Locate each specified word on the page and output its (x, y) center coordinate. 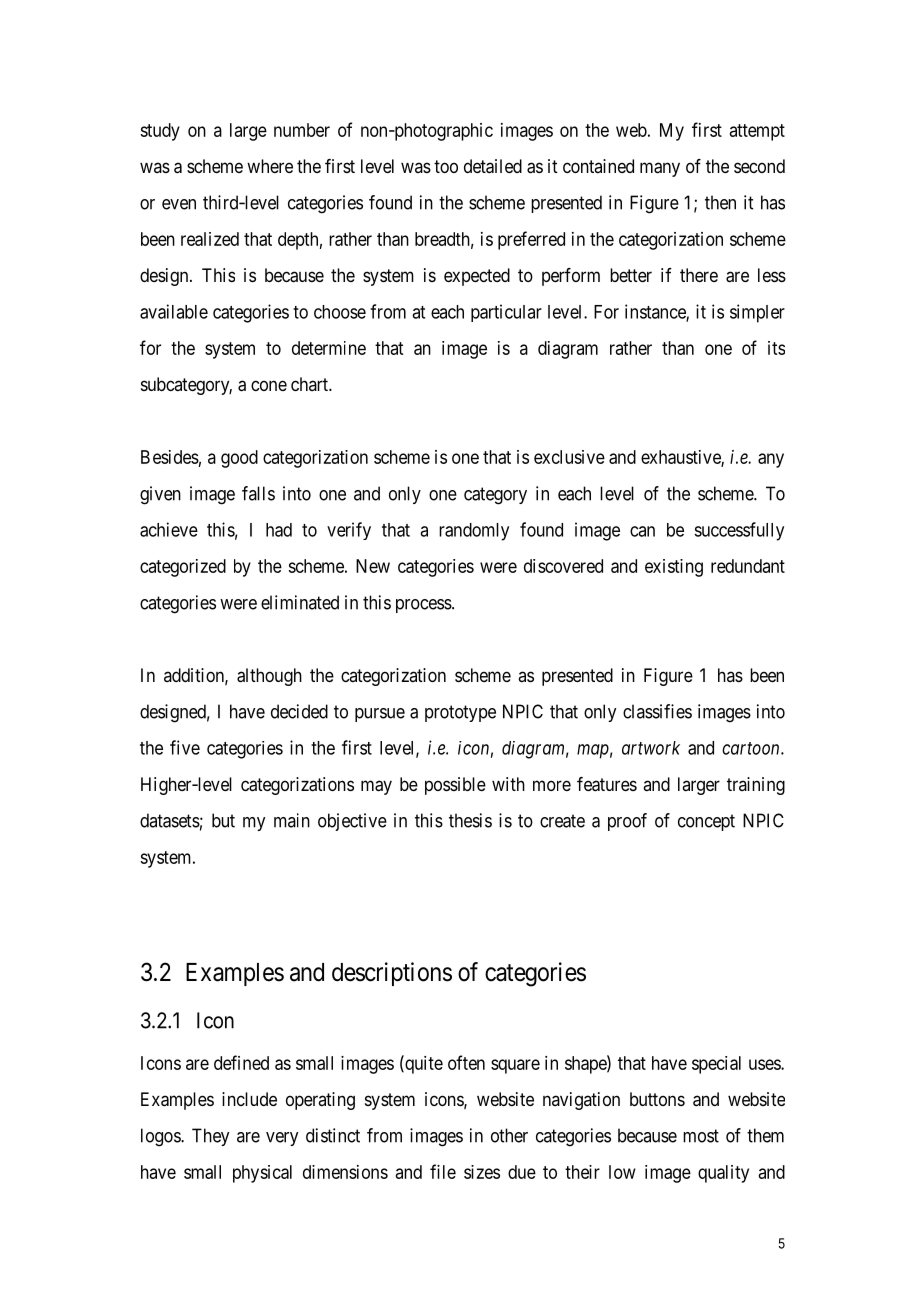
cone (269, 385)
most (701, 1136)
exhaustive (681, 458)
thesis (470, 820)
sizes (482, 1172)
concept (706, 822)
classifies (657, 711)
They (210, 1137)
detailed (493, 166)
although (269, 677)
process (424, 606)
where (270, 166)
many (660, 169)
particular (506, 313)
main (292, 820)
